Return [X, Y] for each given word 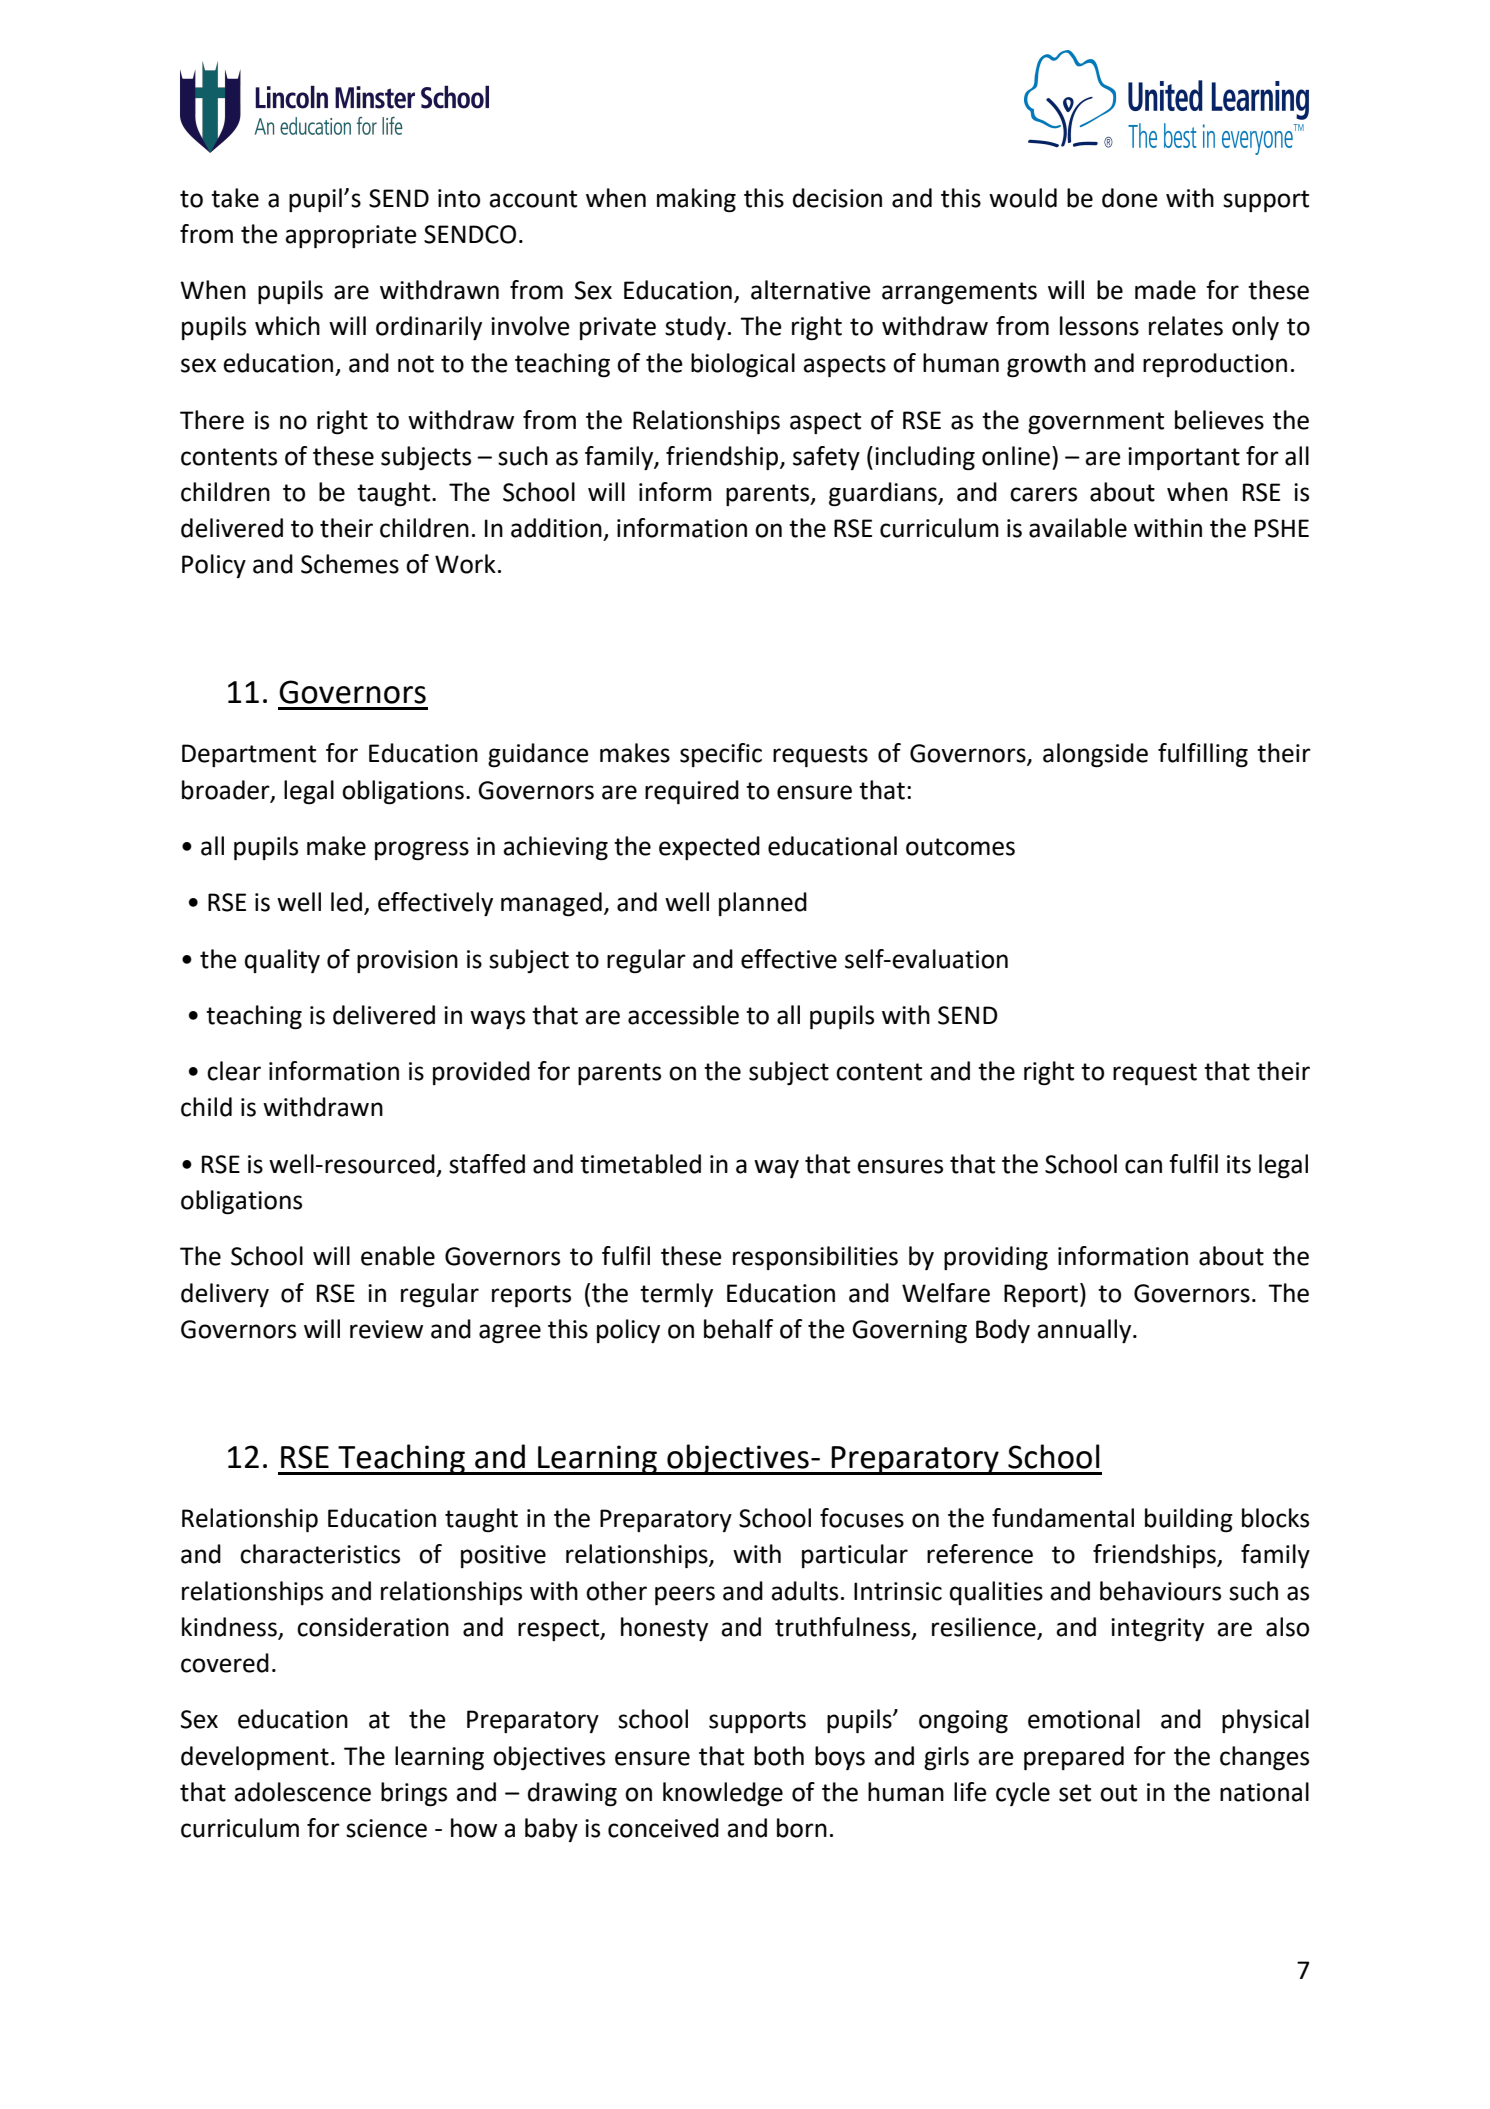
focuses [862, 1518]
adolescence [302, 1792]
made [1165, 290]
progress [422, 851]
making [696, 200]
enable [398, 1256]
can [1143, 1166]
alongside [1095, 755]
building [1189, 1520]
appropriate [351, 236]
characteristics [320, 1554]
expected [709, 848]
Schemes [350, 564]
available [1078, 528]
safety [826, 458]
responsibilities [815, 1258]
